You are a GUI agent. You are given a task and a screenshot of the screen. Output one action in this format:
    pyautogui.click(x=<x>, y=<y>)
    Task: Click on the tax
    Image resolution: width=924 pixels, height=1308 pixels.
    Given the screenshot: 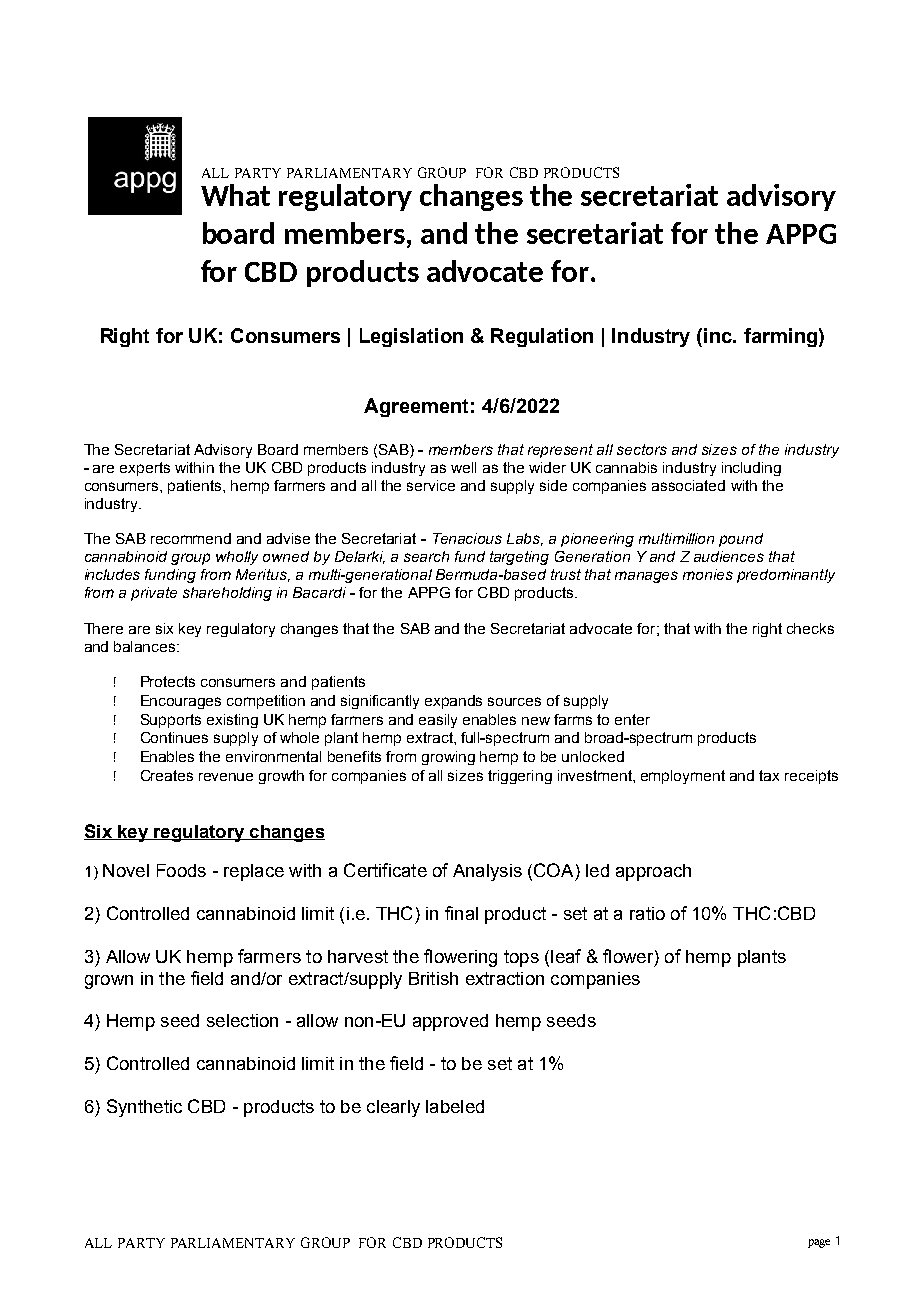 What is the action you would take?
    pyautogui.click(x=769, y=775)
